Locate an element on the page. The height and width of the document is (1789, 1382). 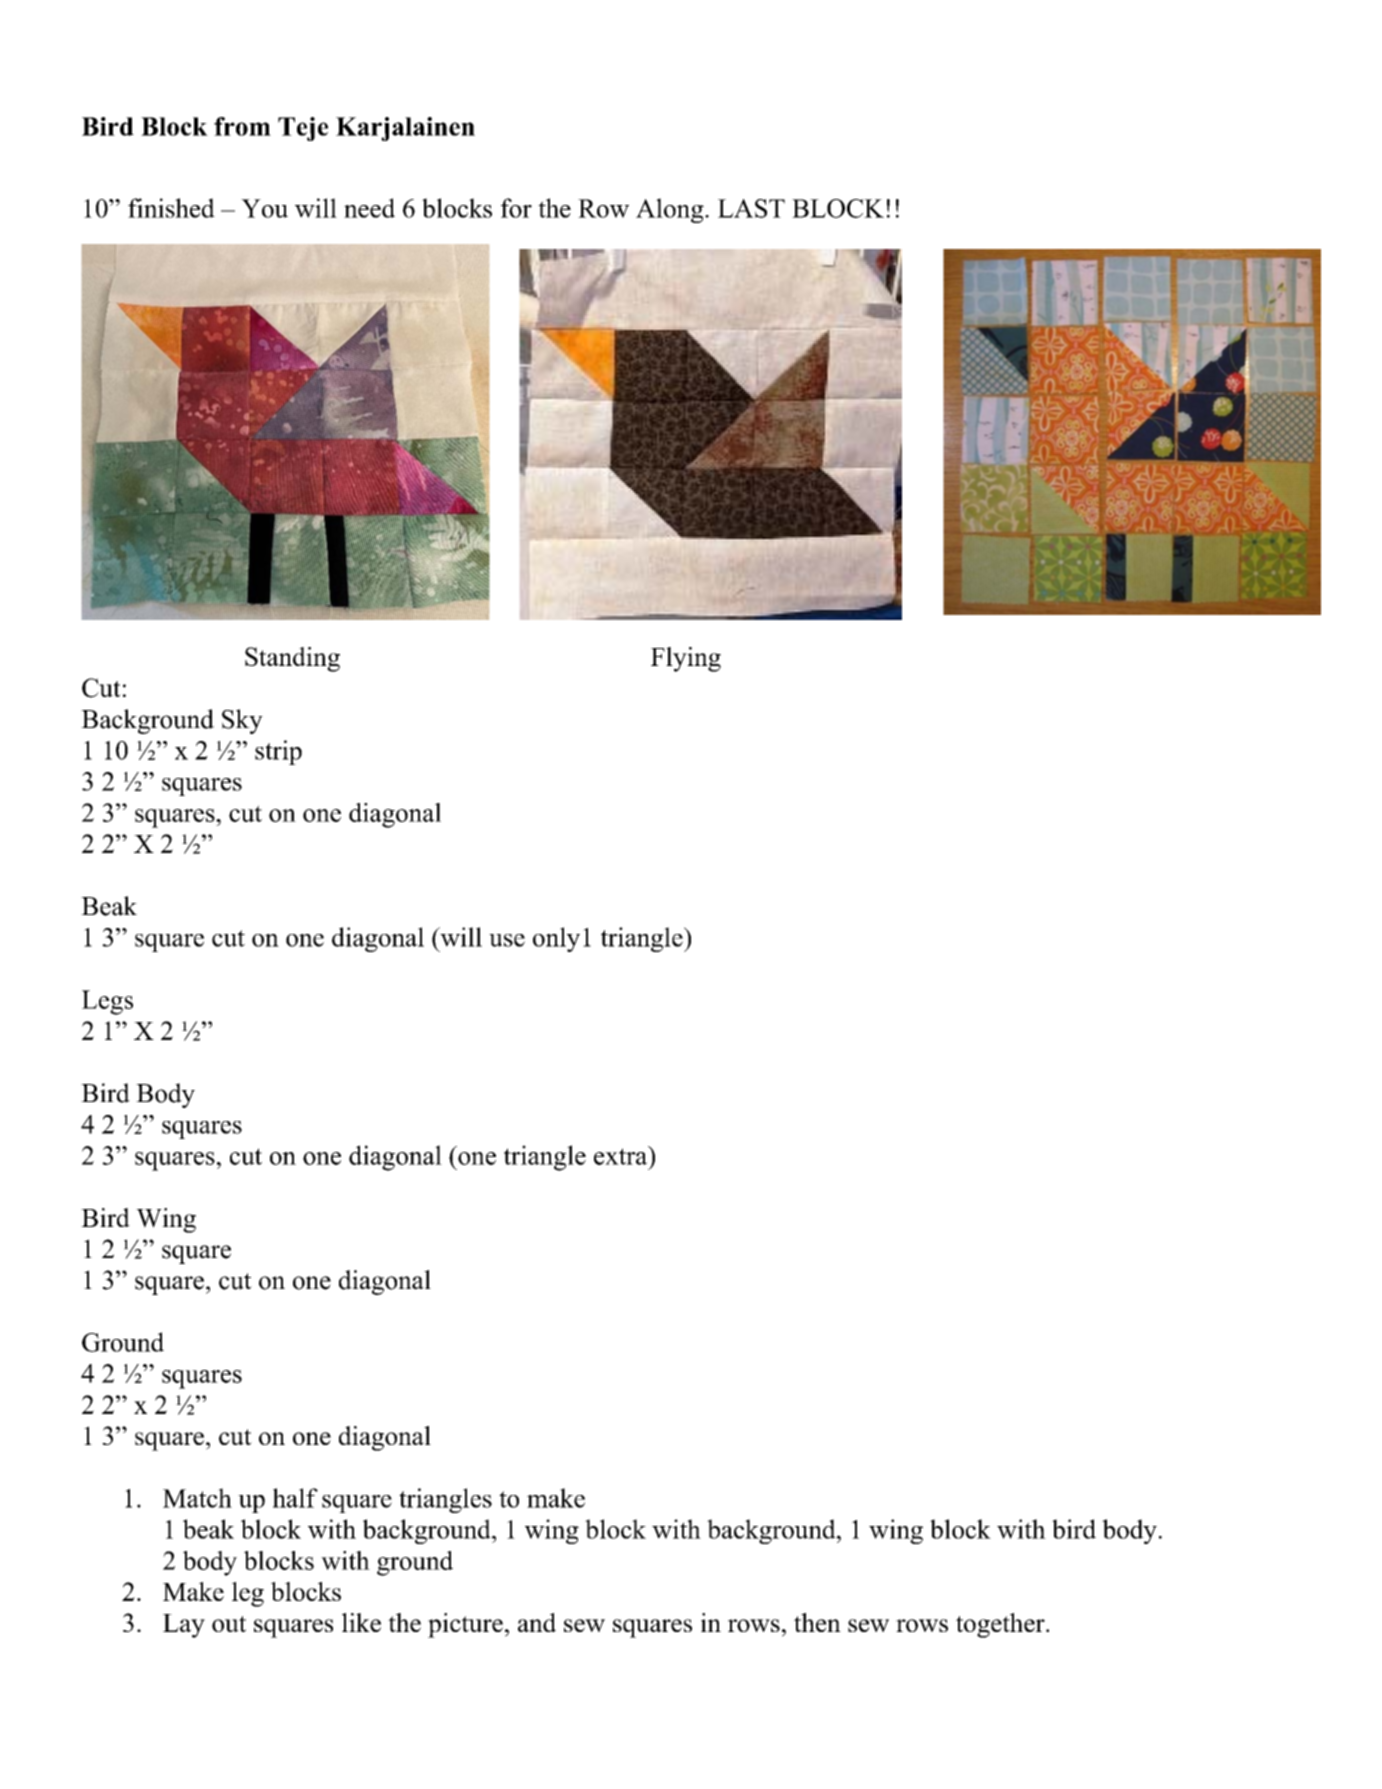
half is located at coordinates (295, 1498).
